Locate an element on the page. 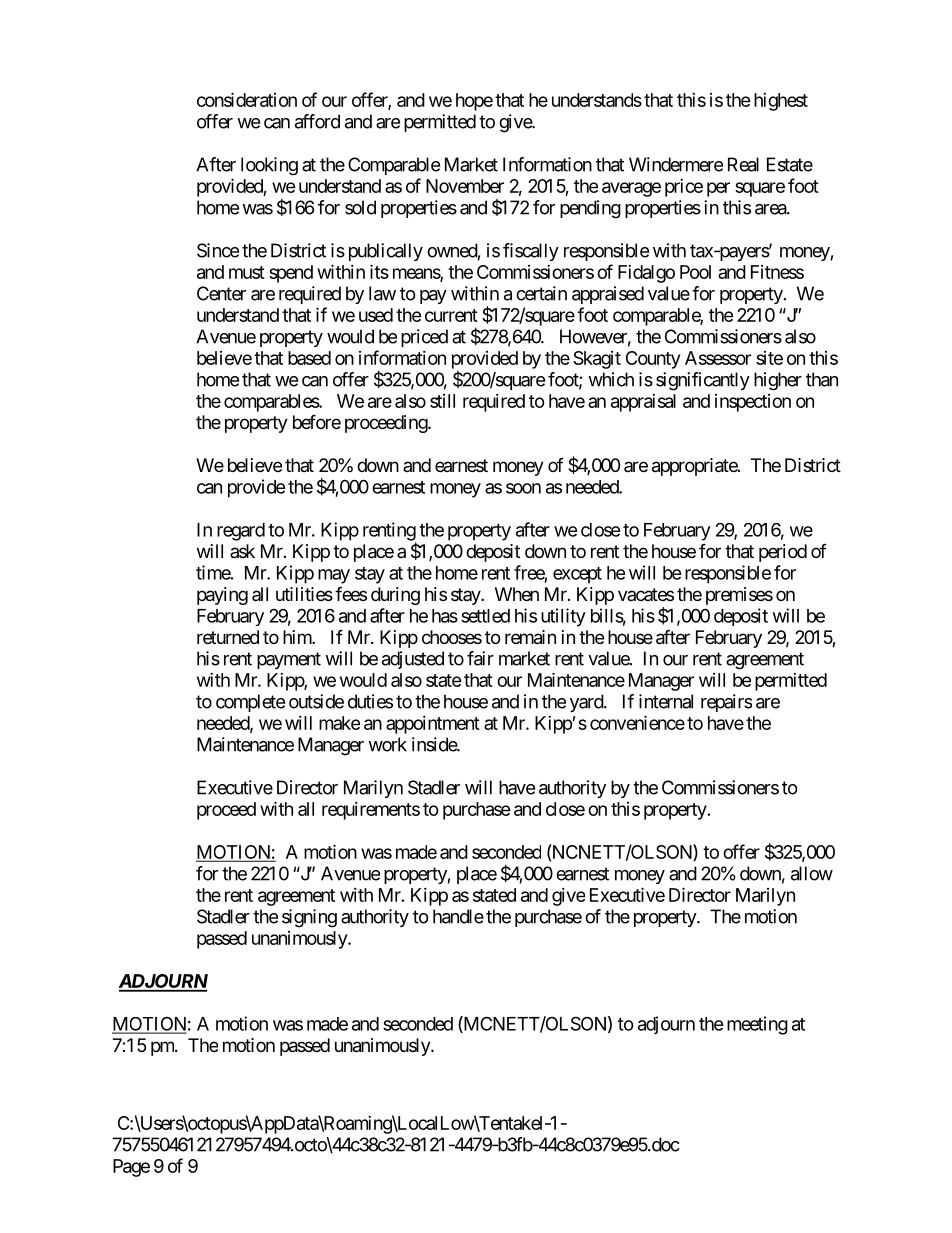 This page has width=952, height=1233. still is located at coordinates (442, 401).
